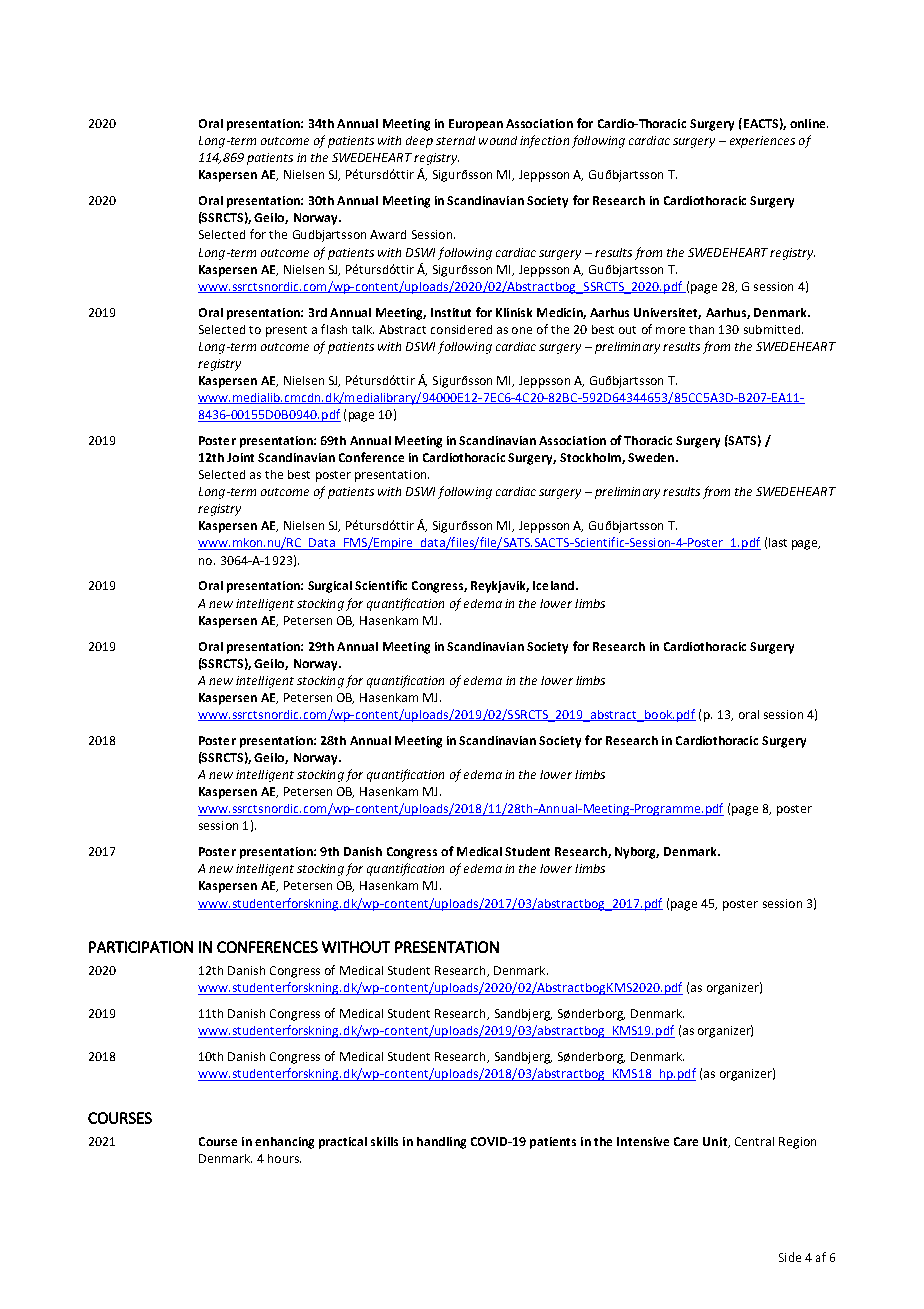  Describe the element at coordinates (384, 1141) in the page. I see `skills` at that location.
